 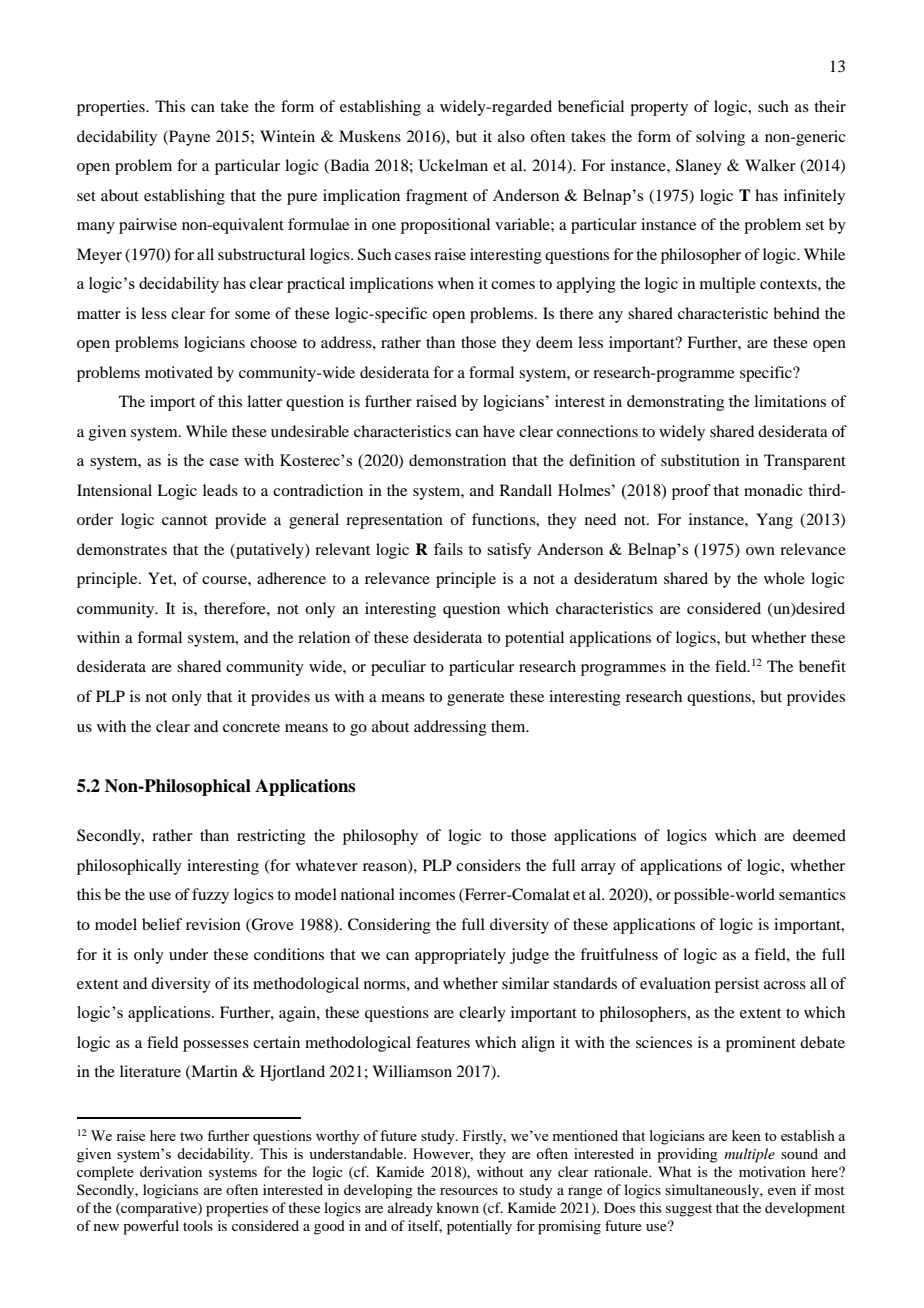 What do you see at coordinates (171, 1171) in the document?
I see `derivation` at bounding box center [171, 1171].
